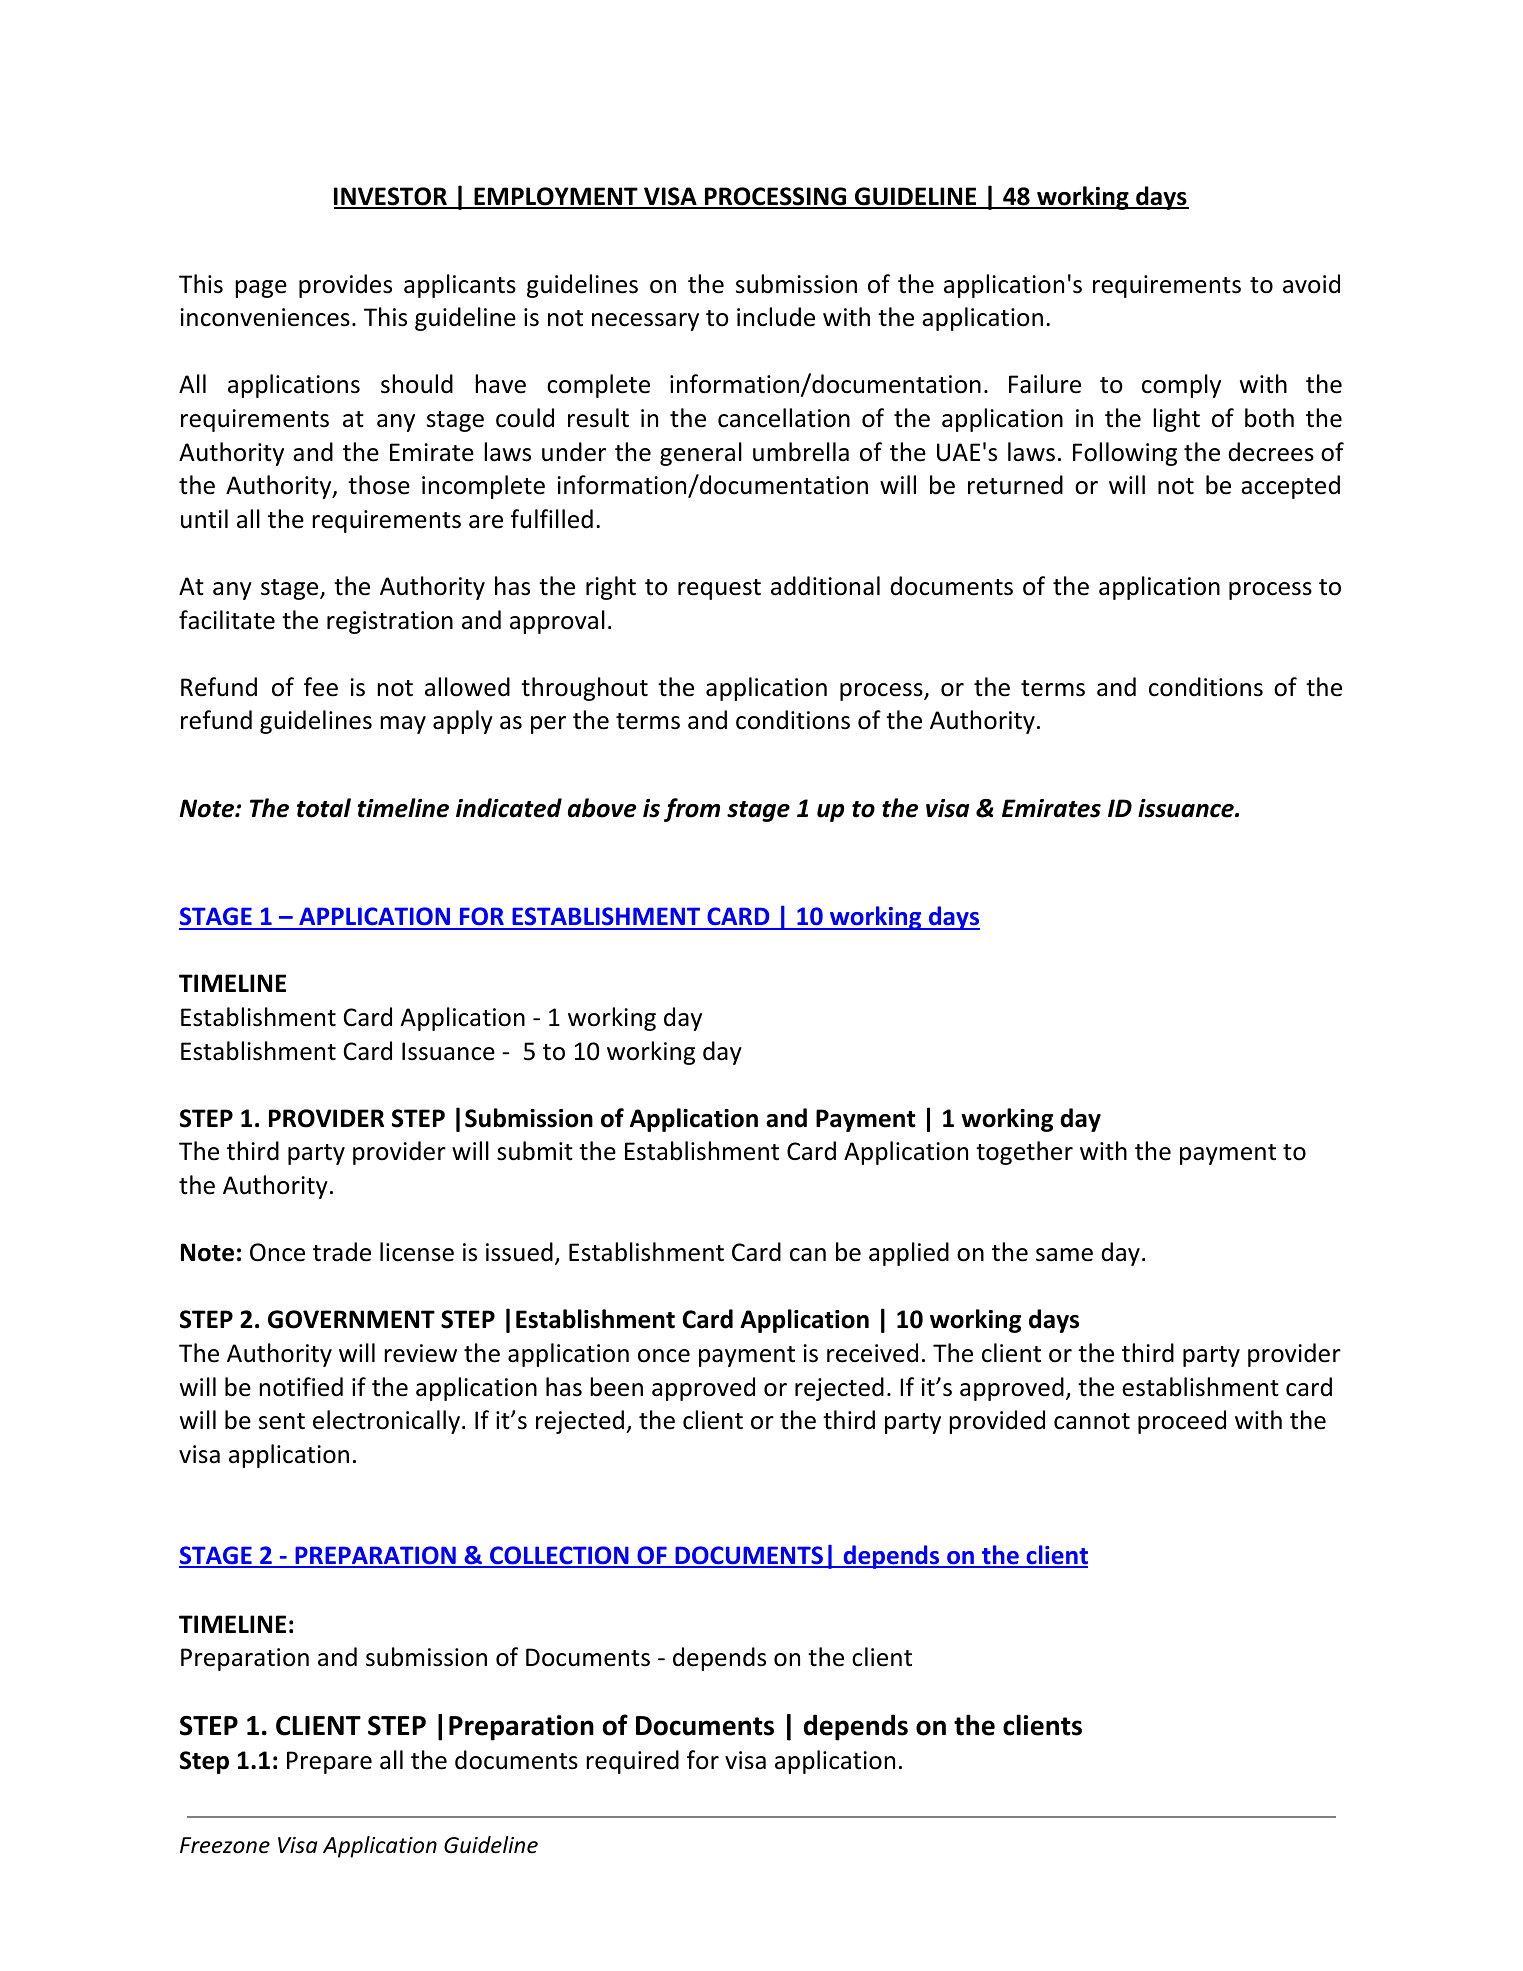 The width and height of the image is (1523, 1971). Describe the element at coordinates (872, 1353) in the image. I see `received` at that location.
